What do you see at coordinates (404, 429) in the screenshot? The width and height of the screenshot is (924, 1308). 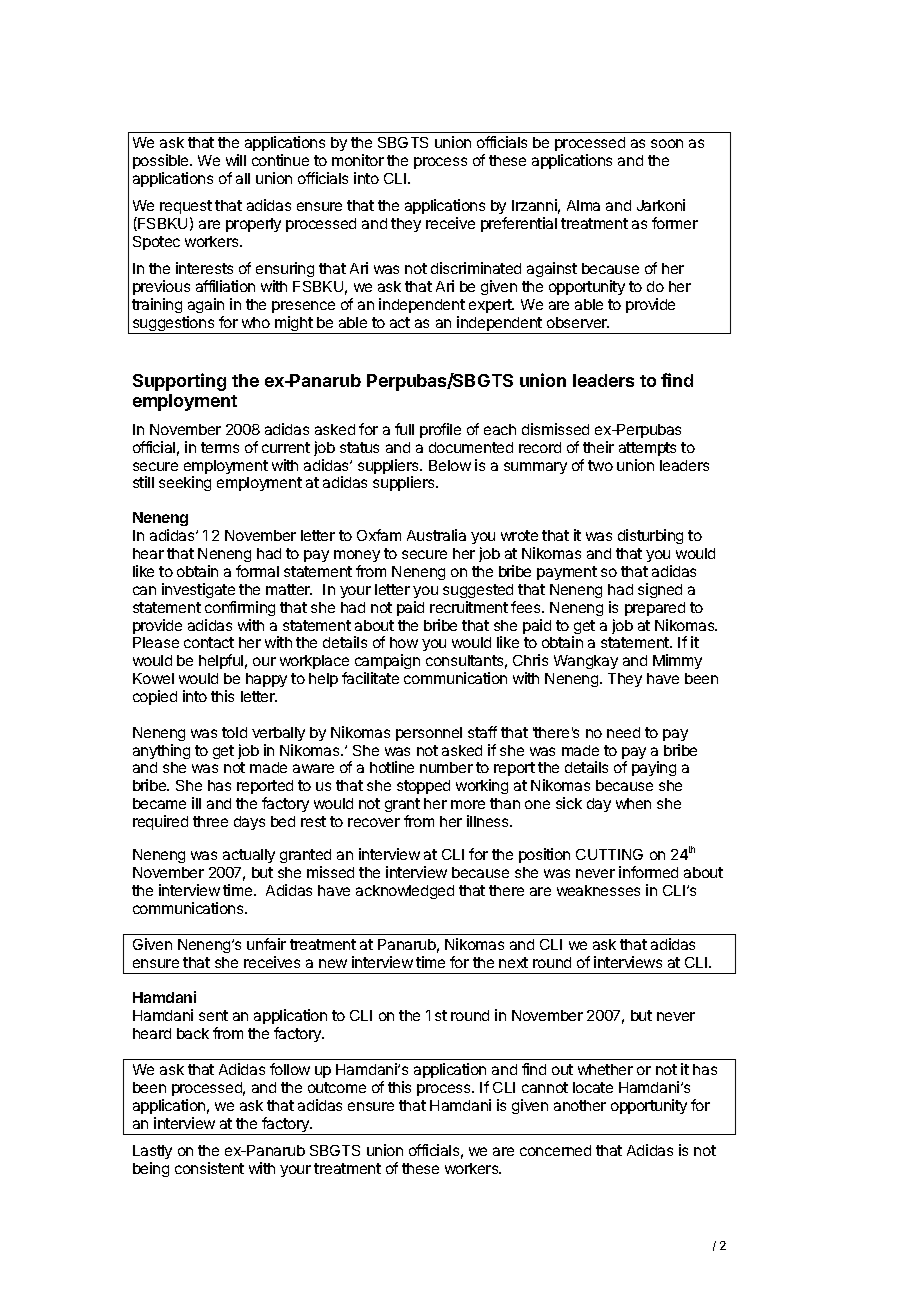 I see `full` at bounding box center [404, 429].
